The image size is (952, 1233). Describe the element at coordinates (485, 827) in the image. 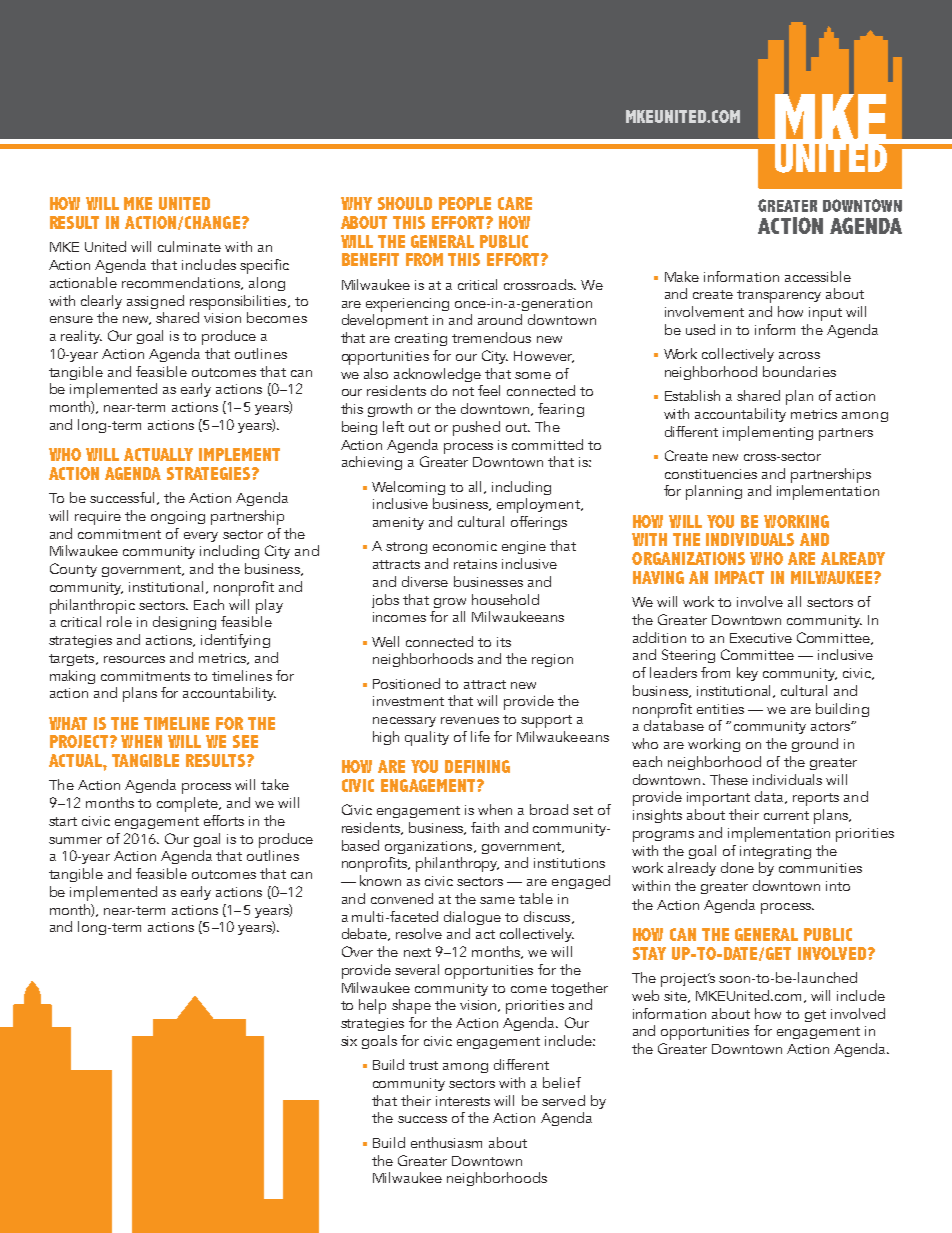

I see `faith` at that location.
